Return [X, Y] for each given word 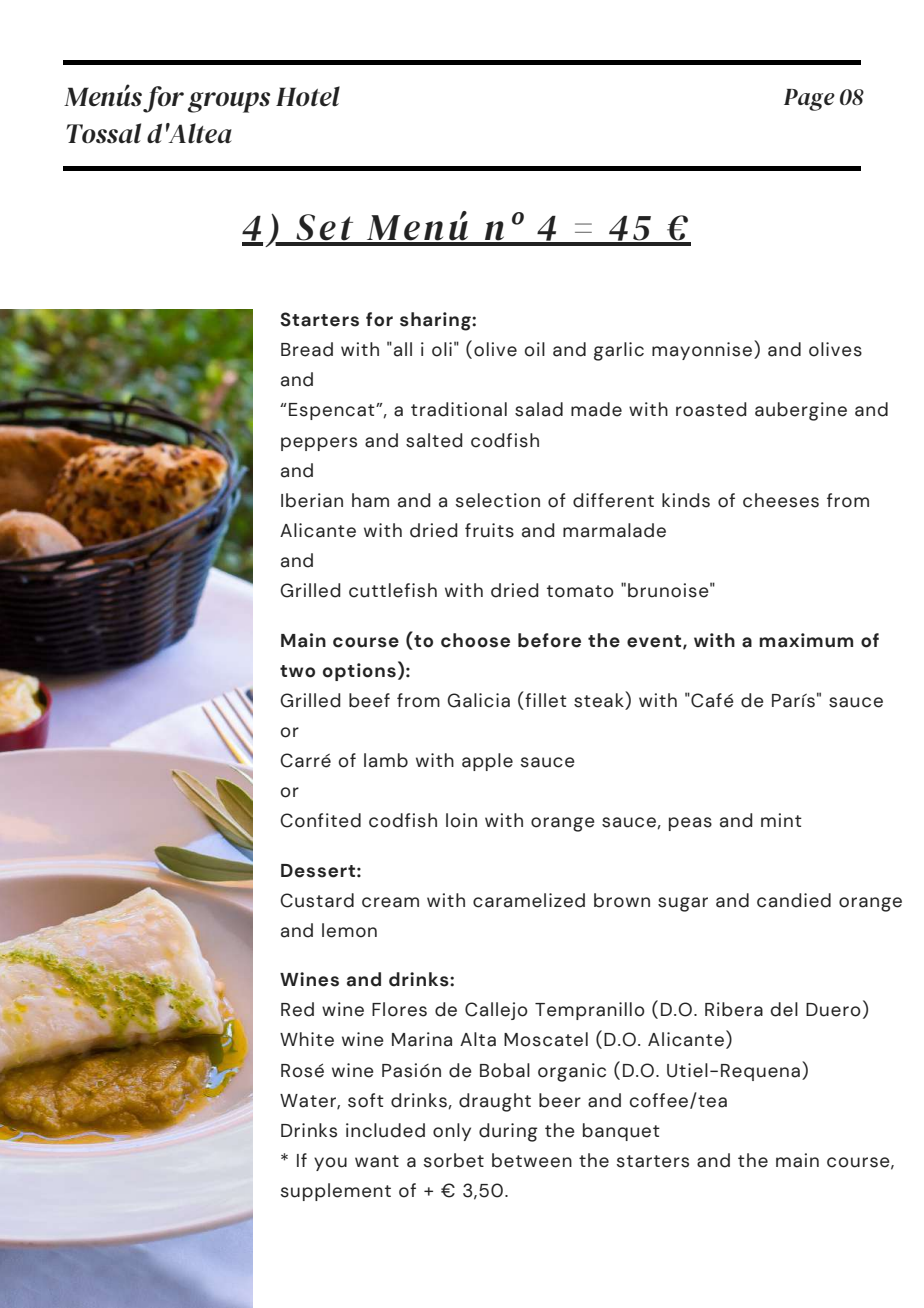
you [330, 1164]
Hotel [308, 96]
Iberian [312, 500]
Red [297, 1009]
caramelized [529, 900]
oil [535, 349]
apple [487, 762]
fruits [489, 530]
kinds [686, 500]
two [297, 671]
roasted [711, 409]
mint [781, 820]
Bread [307, 349]
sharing [436, 321]
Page [809, 100]
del [784, 1009]
